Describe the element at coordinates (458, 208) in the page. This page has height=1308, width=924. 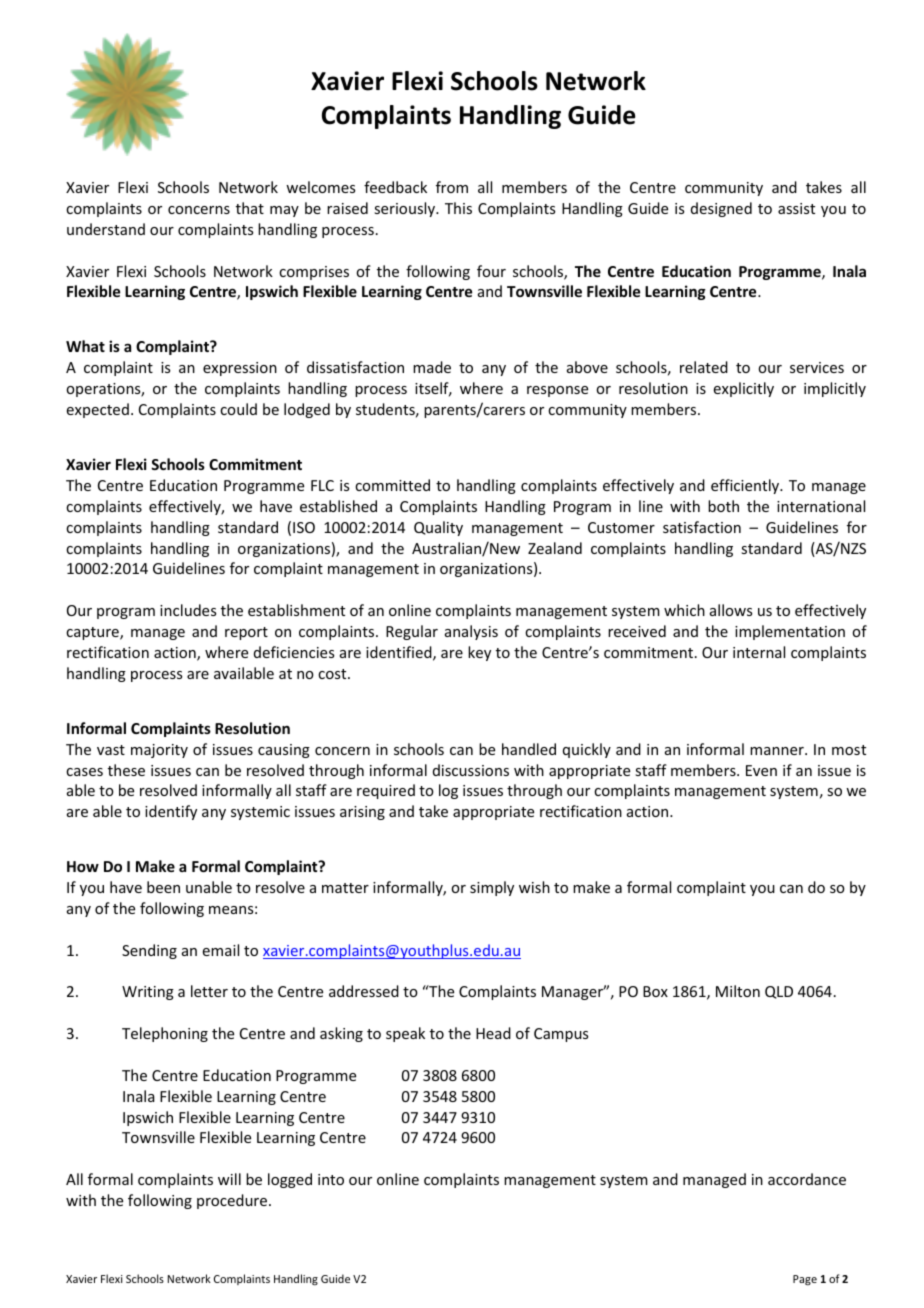
I see `This` at that location.
